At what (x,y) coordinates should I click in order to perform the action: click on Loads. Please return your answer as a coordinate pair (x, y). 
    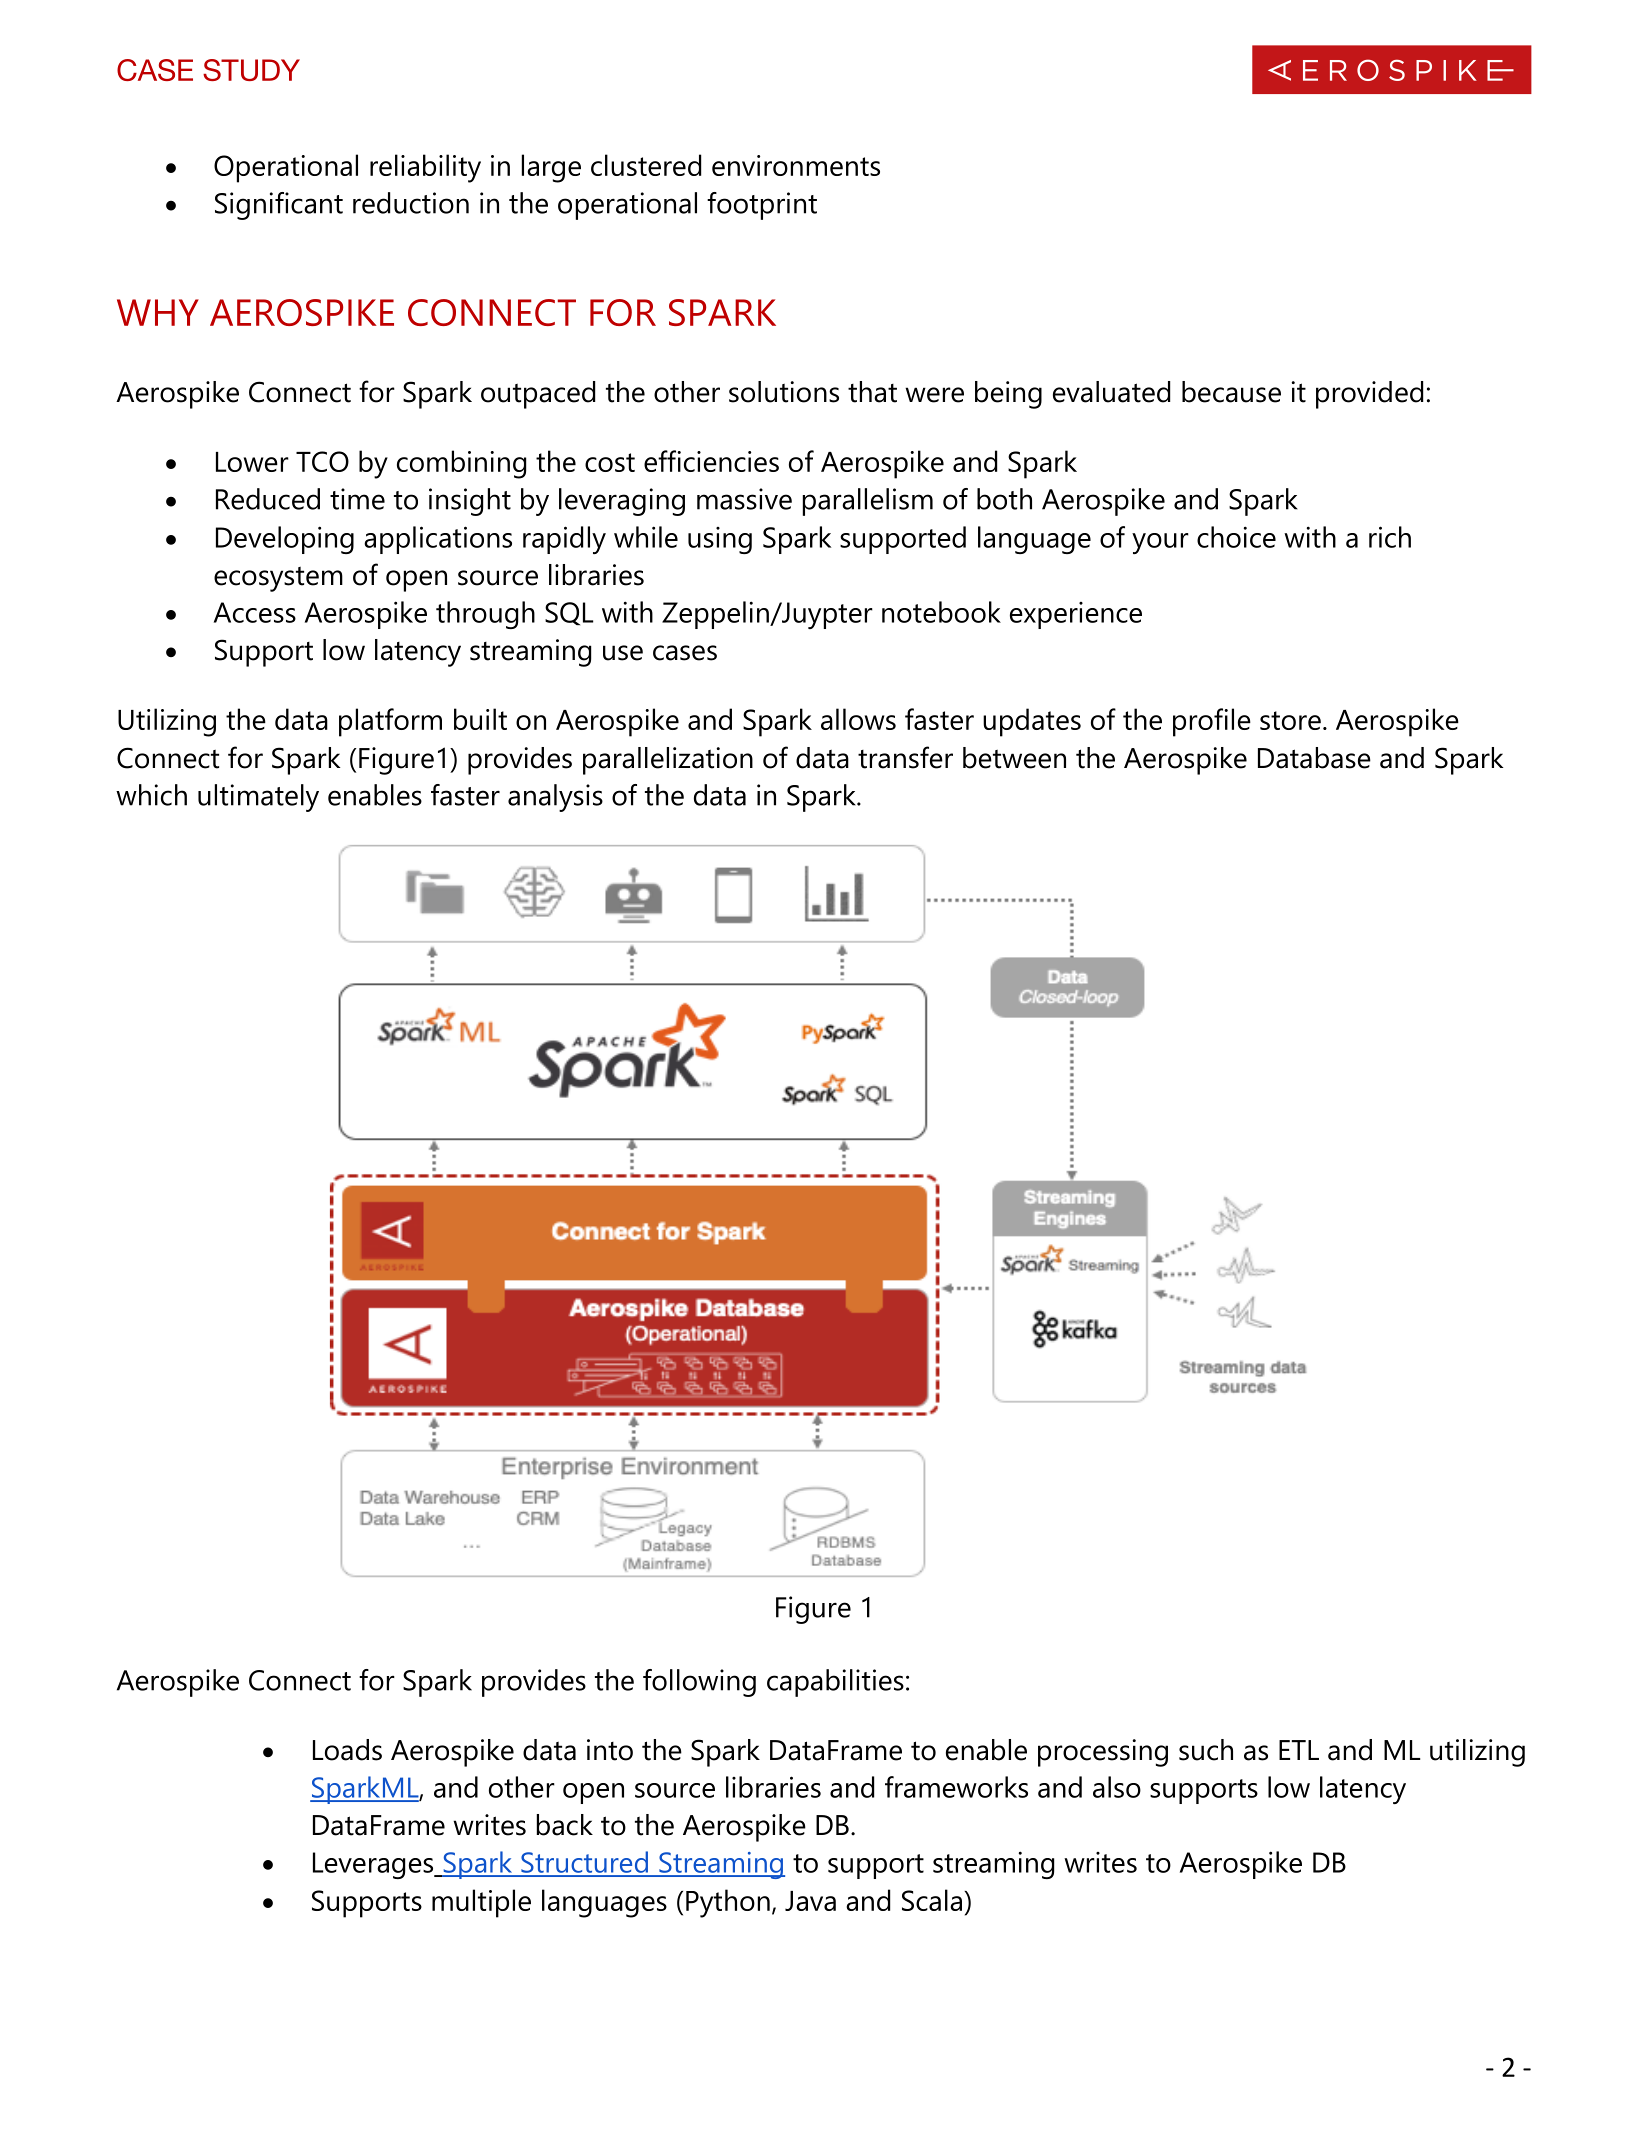
    Looking at the image, I should click on (347, 1750).
